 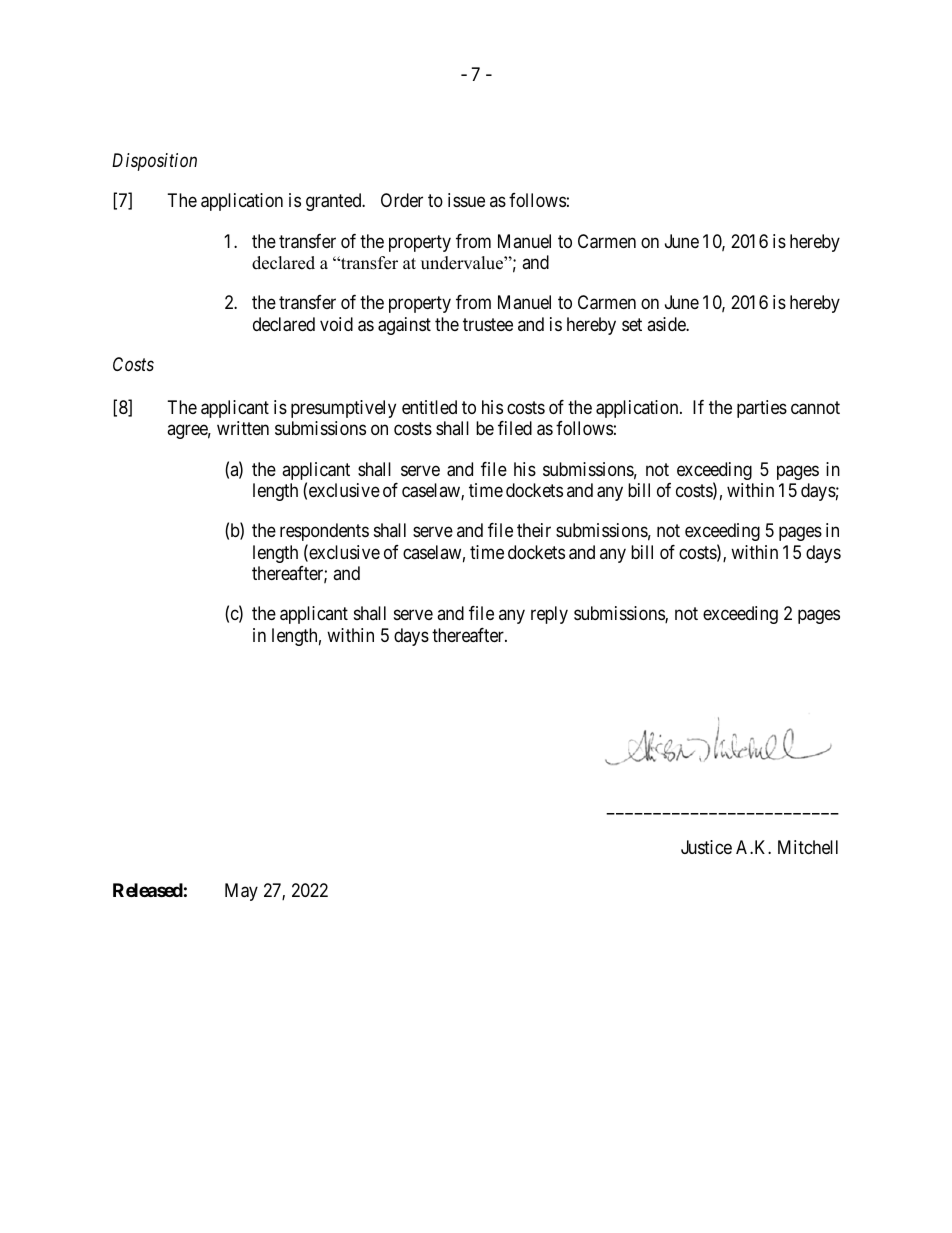 What do you see at coordinates (534, 530) in the screenshot?
I see `their` at bounding box center [534, 530].
